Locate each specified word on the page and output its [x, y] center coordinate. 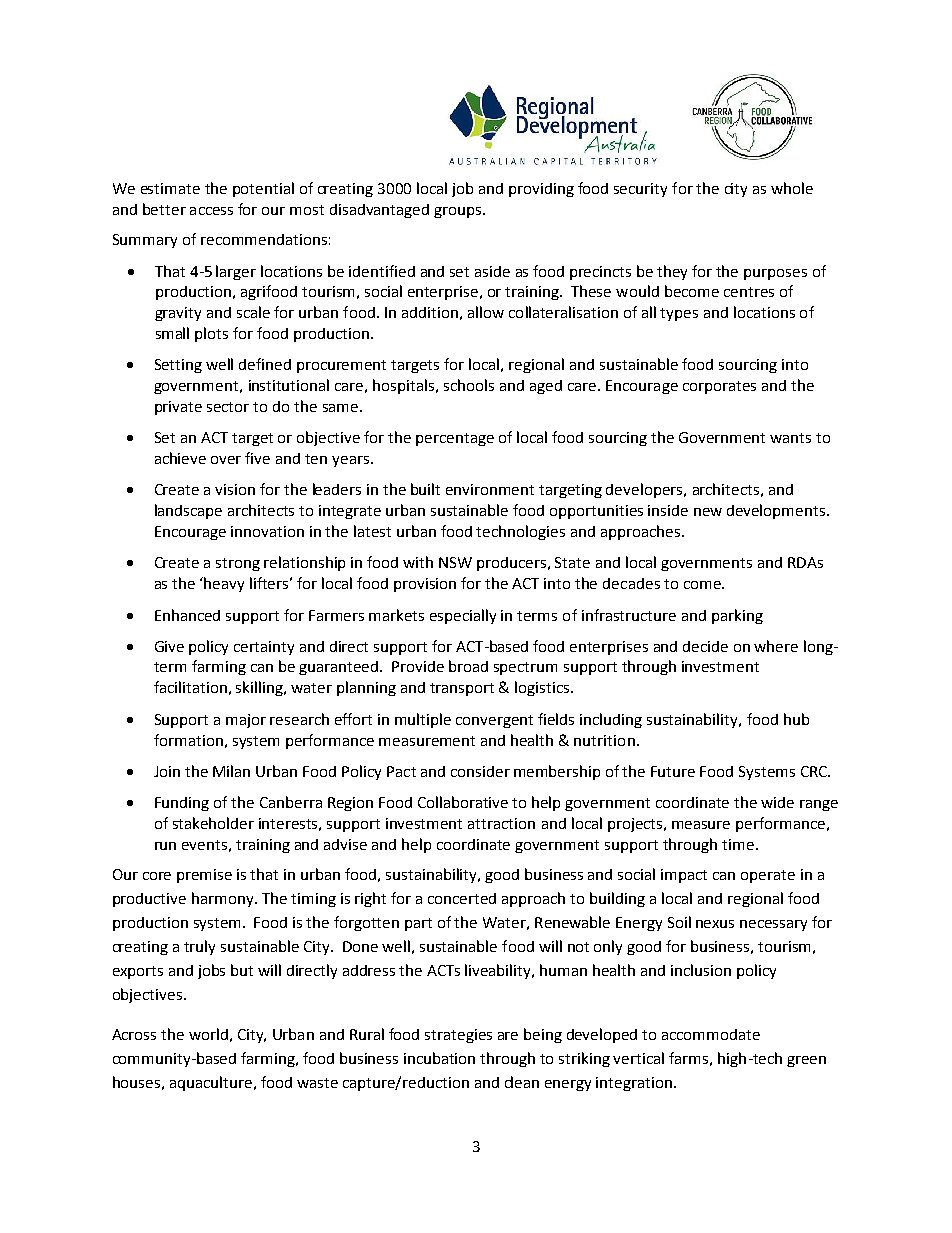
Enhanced [187, 615]
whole [792, 188]
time [738, 844]
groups [457, 212]
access [211, 211]
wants [790, 438]
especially [463, 616]
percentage [455, 439]
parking [737, 616]
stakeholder [213, 823]
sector [228, 407]
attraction [501, 823]
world [208, 1034]
